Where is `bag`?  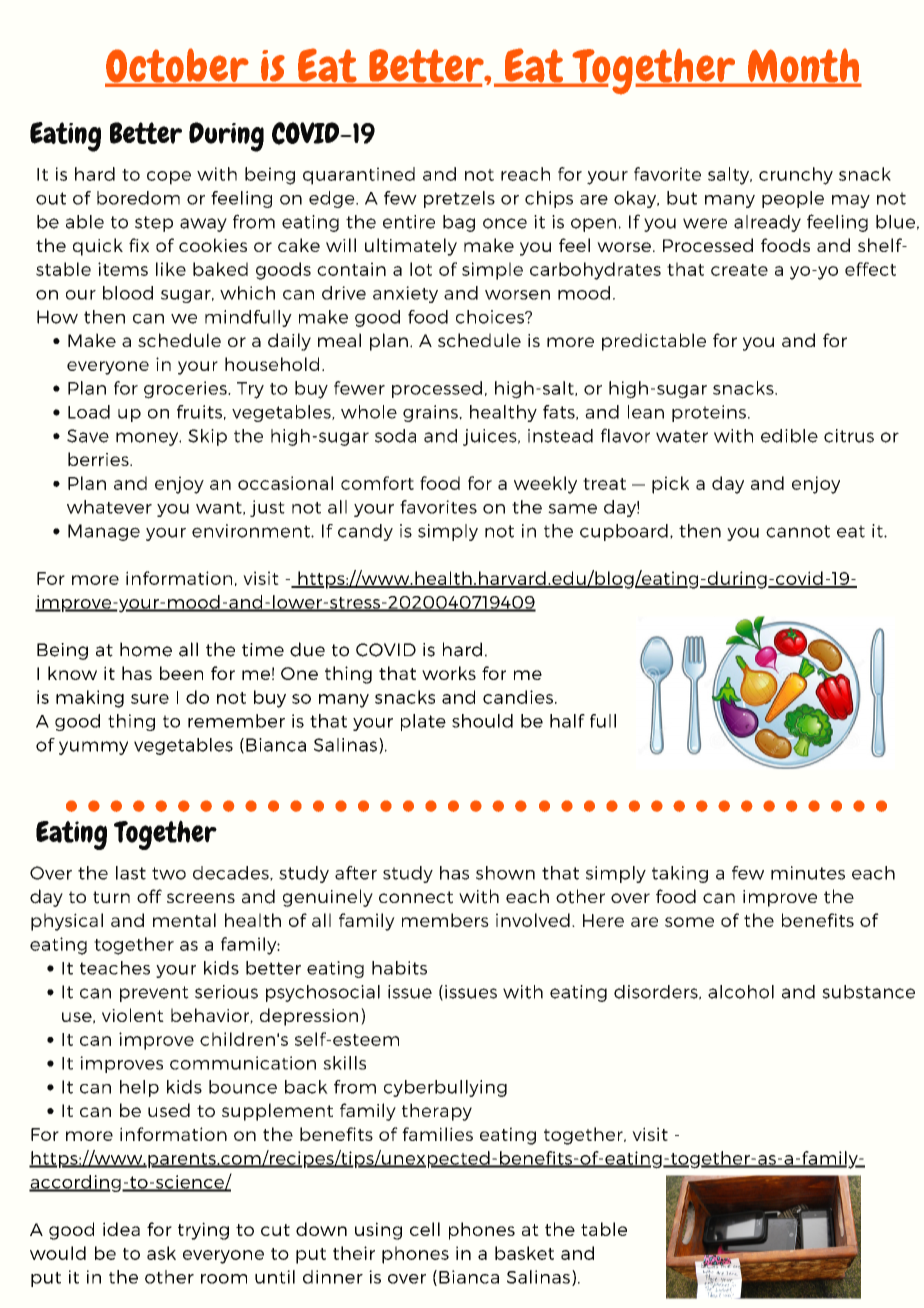
bag is located at coordinates (459, 223).
